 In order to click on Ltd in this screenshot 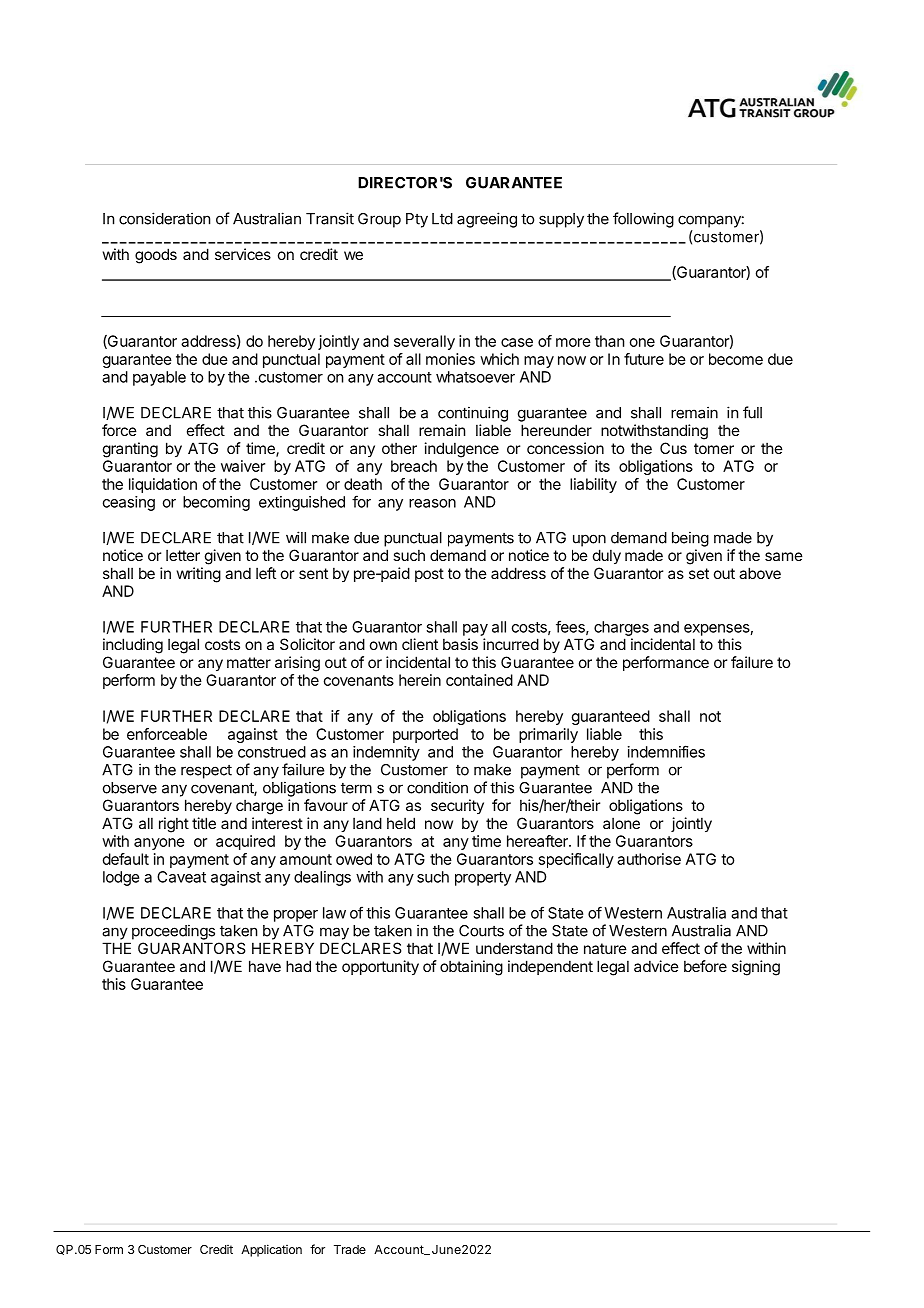, I will do `click(442, 219)`.
